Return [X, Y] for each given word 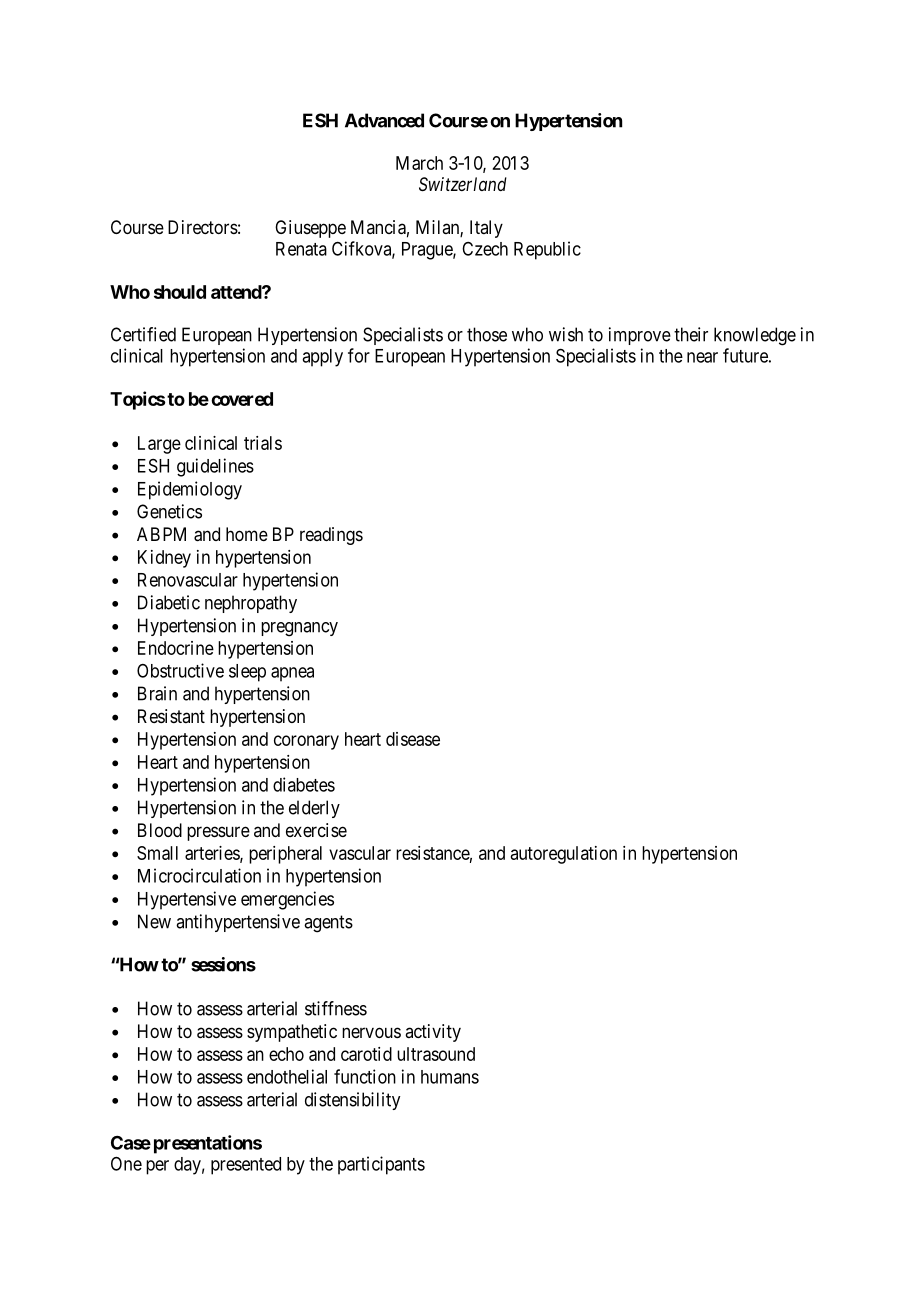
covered [242, 399]
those [487, 334]
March [419, 163]
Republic [547, 250]
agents [328, 924]
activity [433, 1033]
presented [246, 1166]
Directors [203, 227]
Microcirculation [199, 875]
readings [331, 536]
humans [450, 1077]
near [702, 357]
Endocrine [176, 648]
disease [413, 739]
